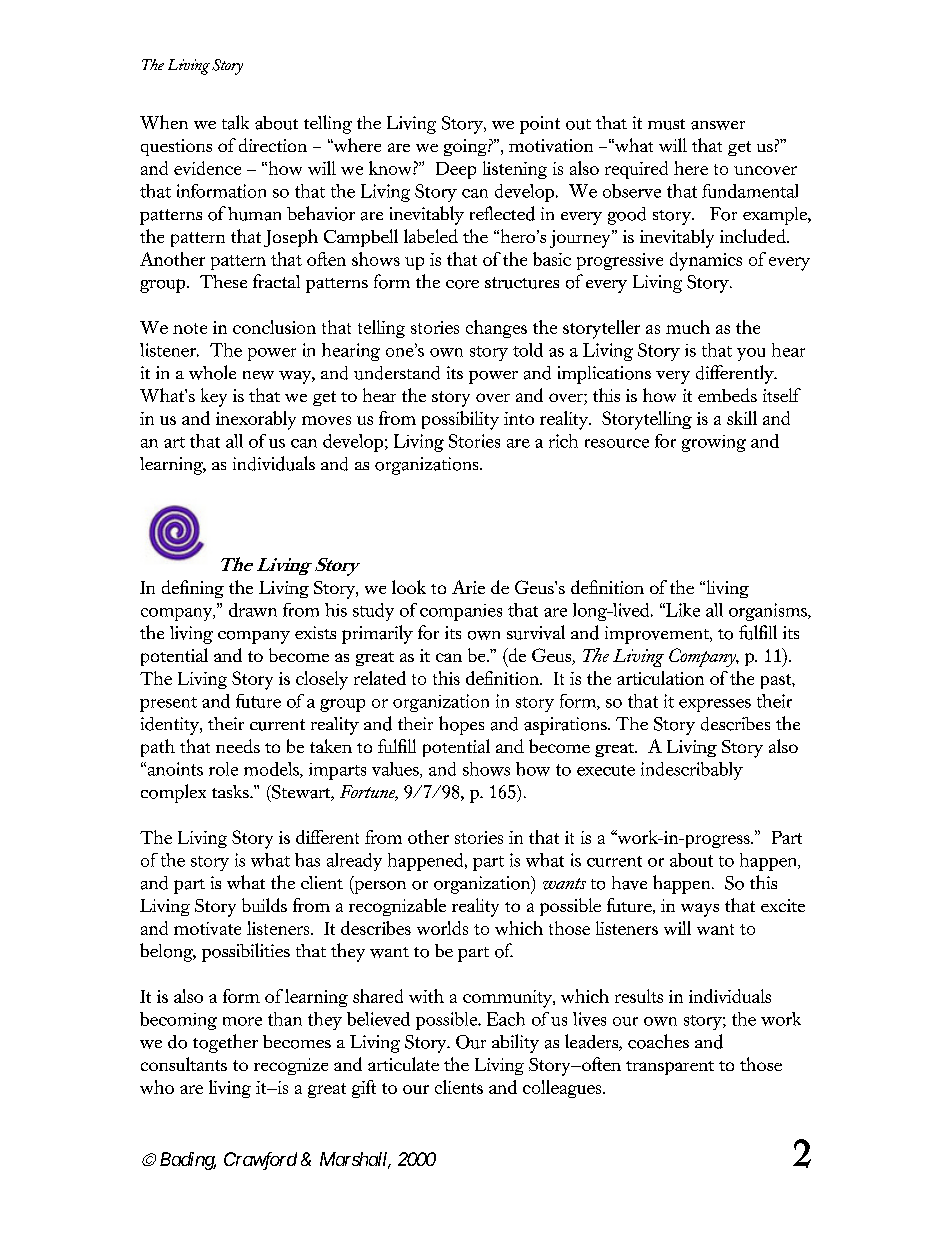 This page has width=952, height=1233. I want to click on articulate, so click(403, 1064).
